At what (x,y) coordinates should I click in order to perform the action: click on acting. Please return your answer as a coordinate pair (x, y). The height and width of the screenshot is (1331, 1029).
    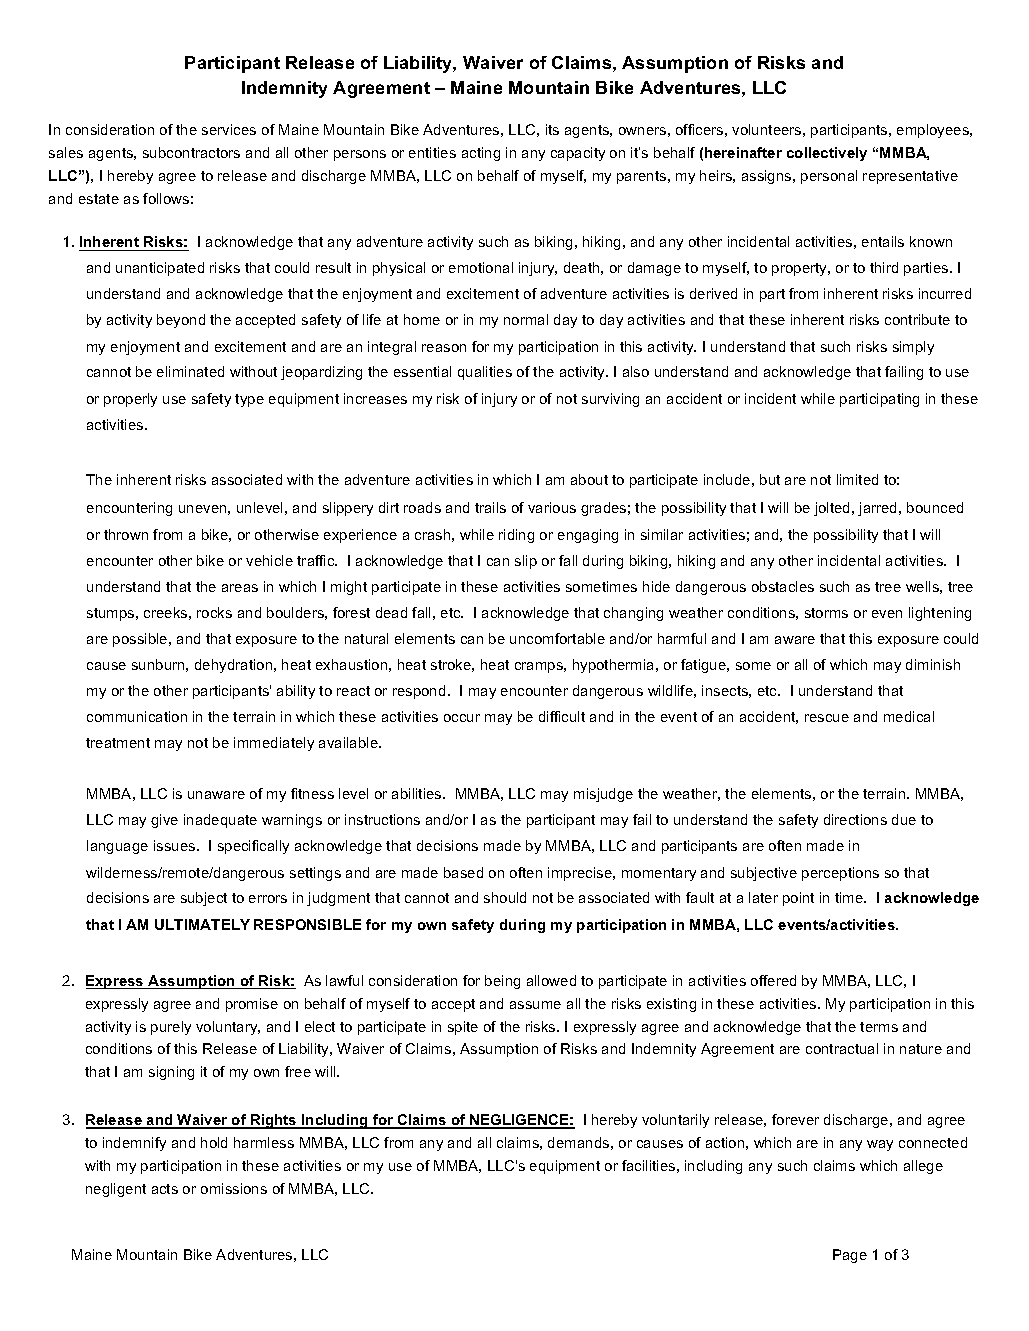
    Looking at the image, I should click on (481, 154).
